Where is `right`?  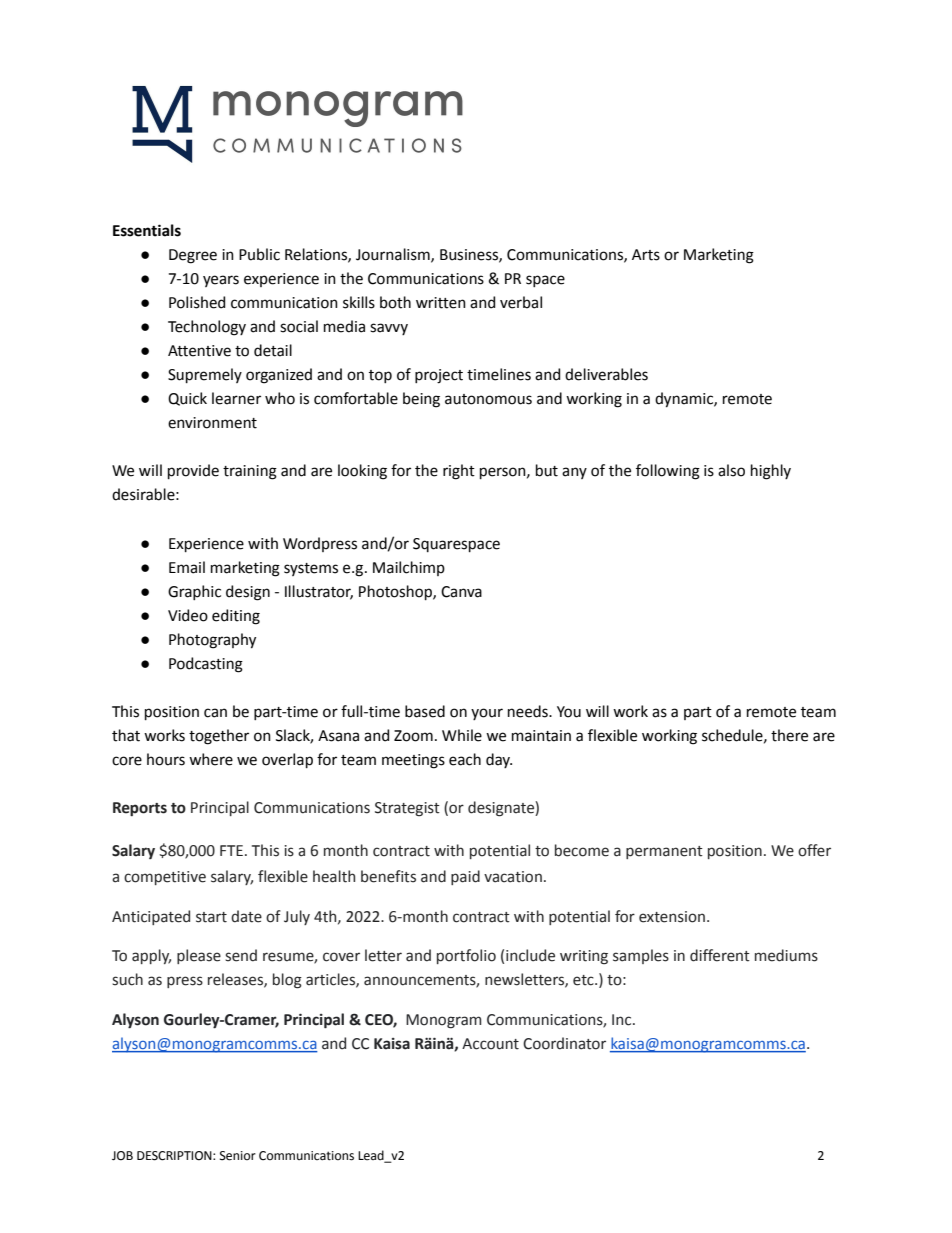
right is located at coordinates (459, 472).
